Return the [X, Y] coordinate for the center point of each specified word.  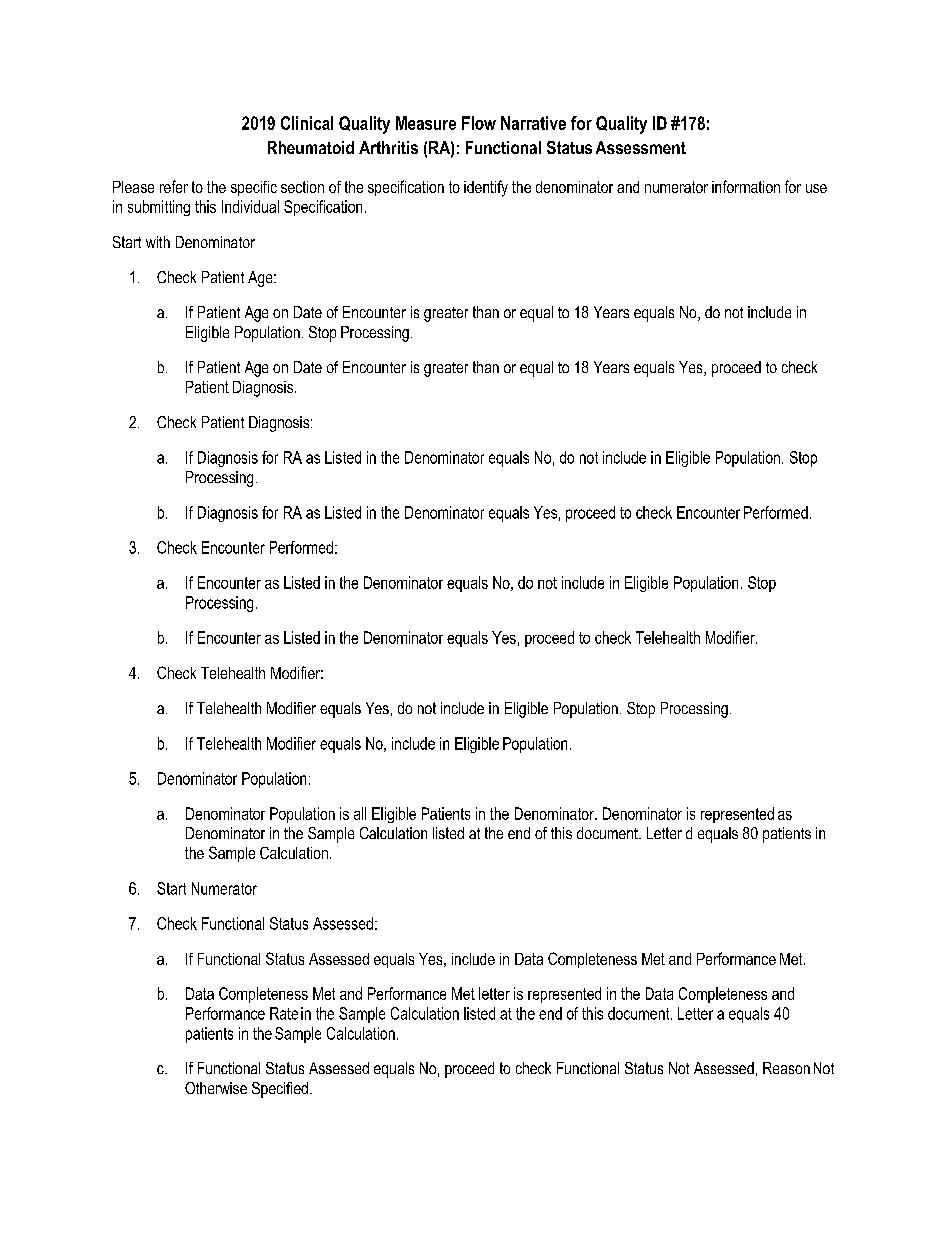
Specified [280, 1090]
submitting [159, 208]
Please [133, 187]
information [746, 186]
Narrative [533, 123]
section [302, 187]
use [816, 188]
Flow [479, 123]
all [360, 813]
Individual [250, 206]
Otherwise [216, 1088]
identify [486, 188]
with [158, 242]
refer [174, 186]
